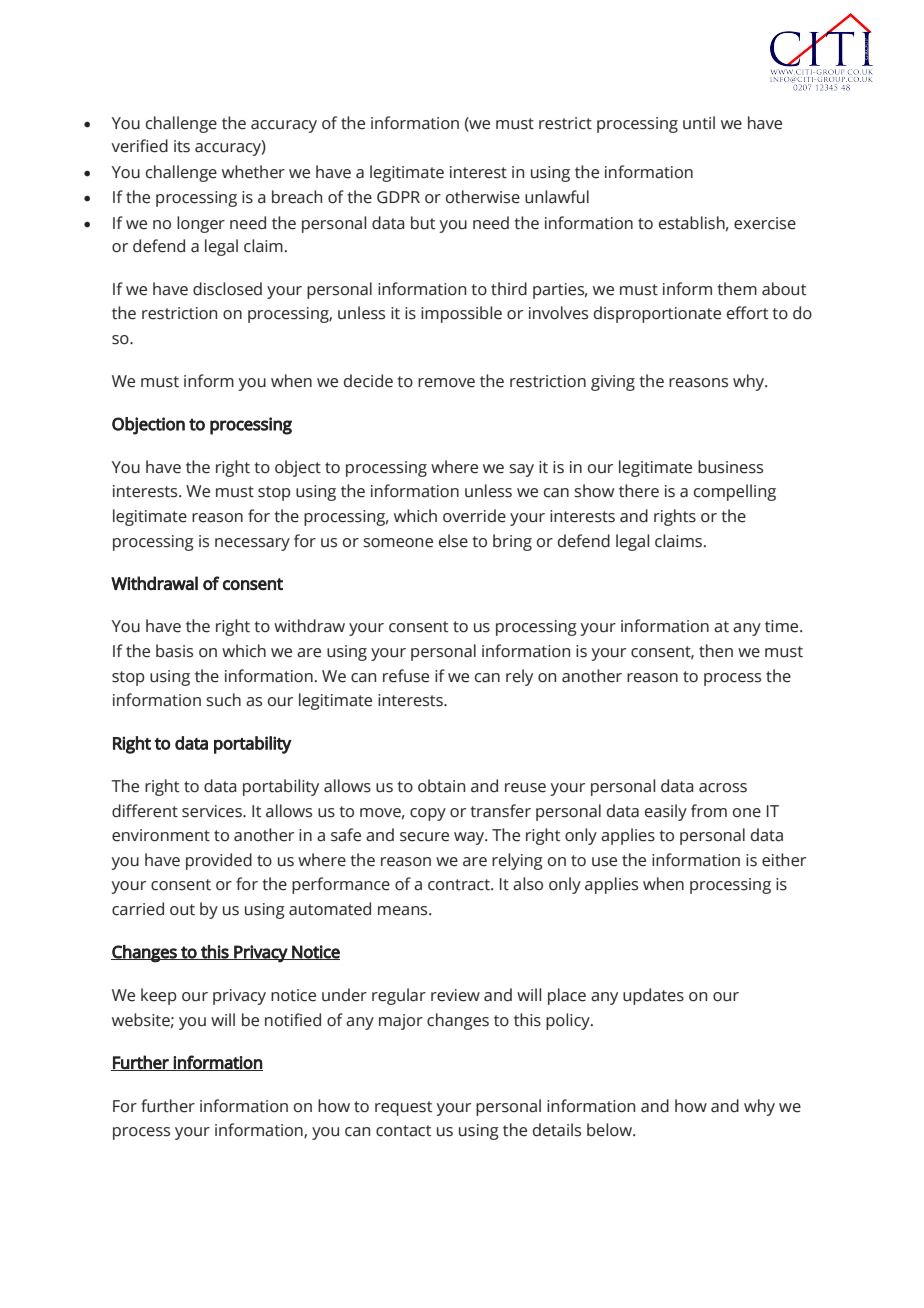 The height and width of the document is (1308, 924). I want to click on necessary, so click(252, 544).
